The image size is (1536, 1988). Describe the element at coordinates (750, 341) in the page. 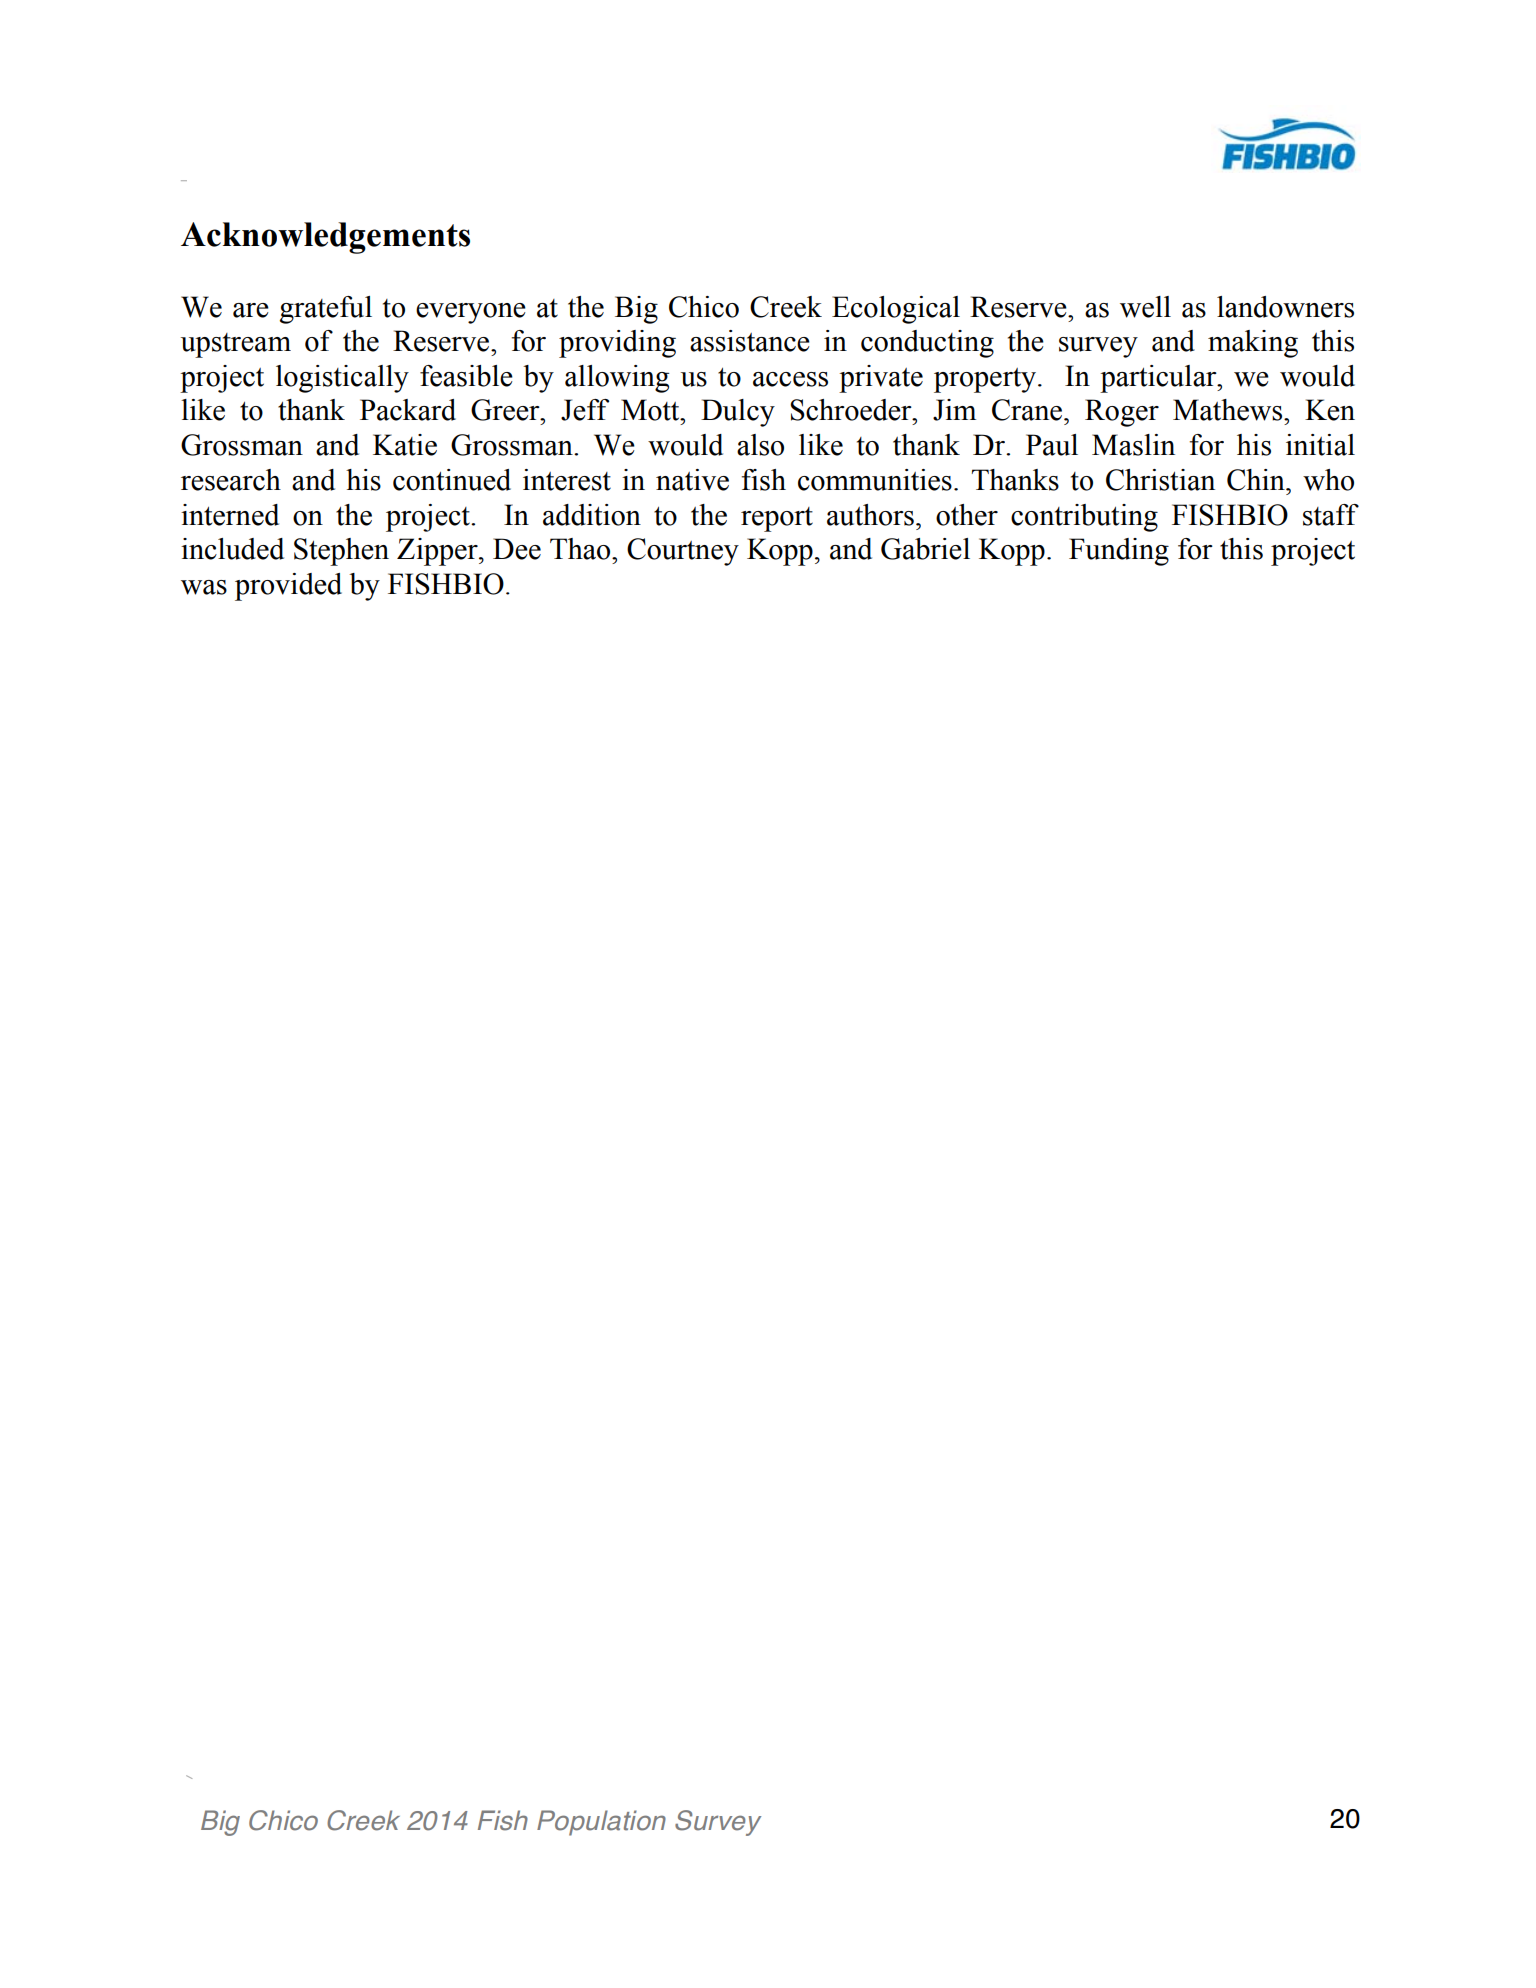

I see `assistance` at that location.
